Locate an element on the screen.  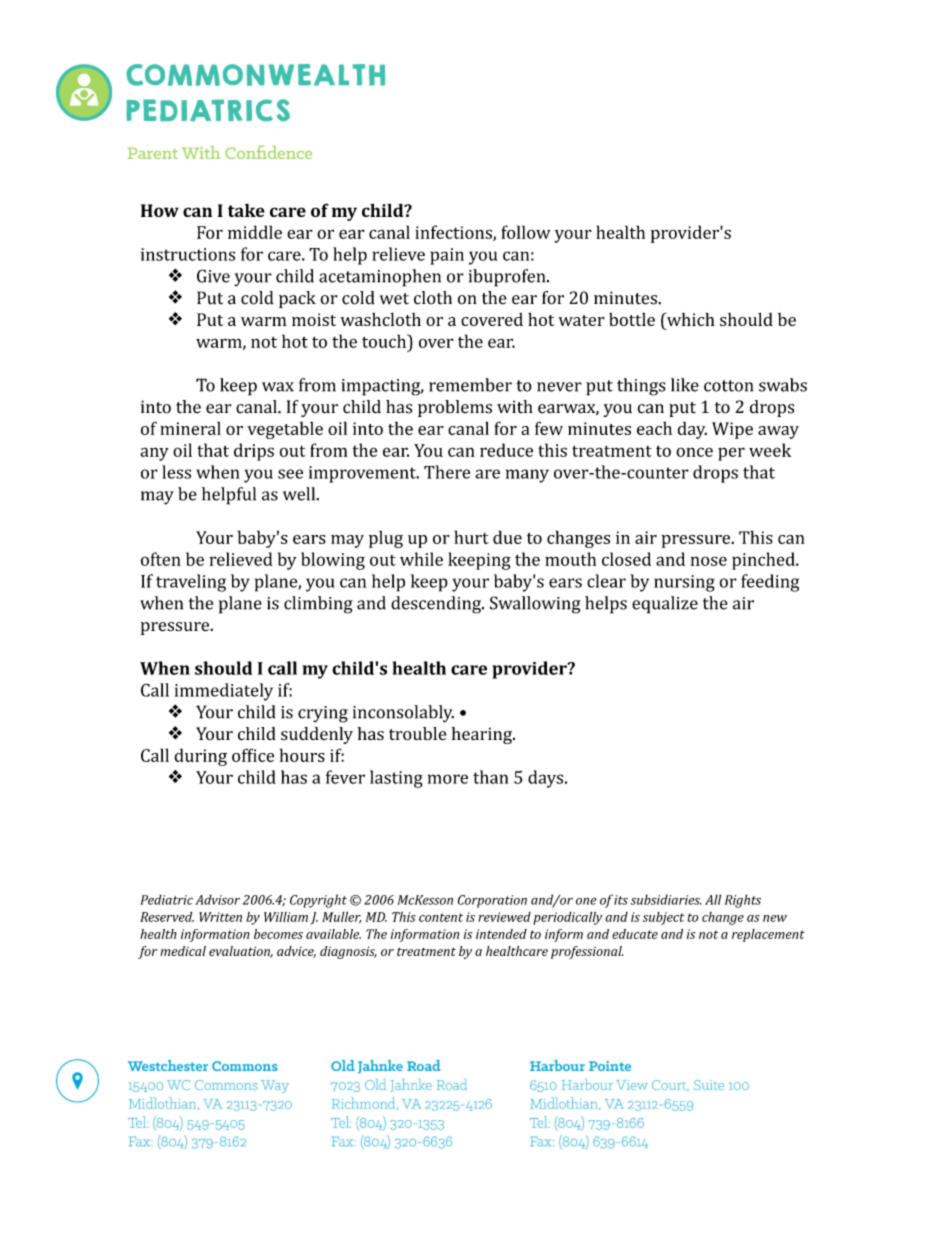
Written is located at coordinates (220, 917).
